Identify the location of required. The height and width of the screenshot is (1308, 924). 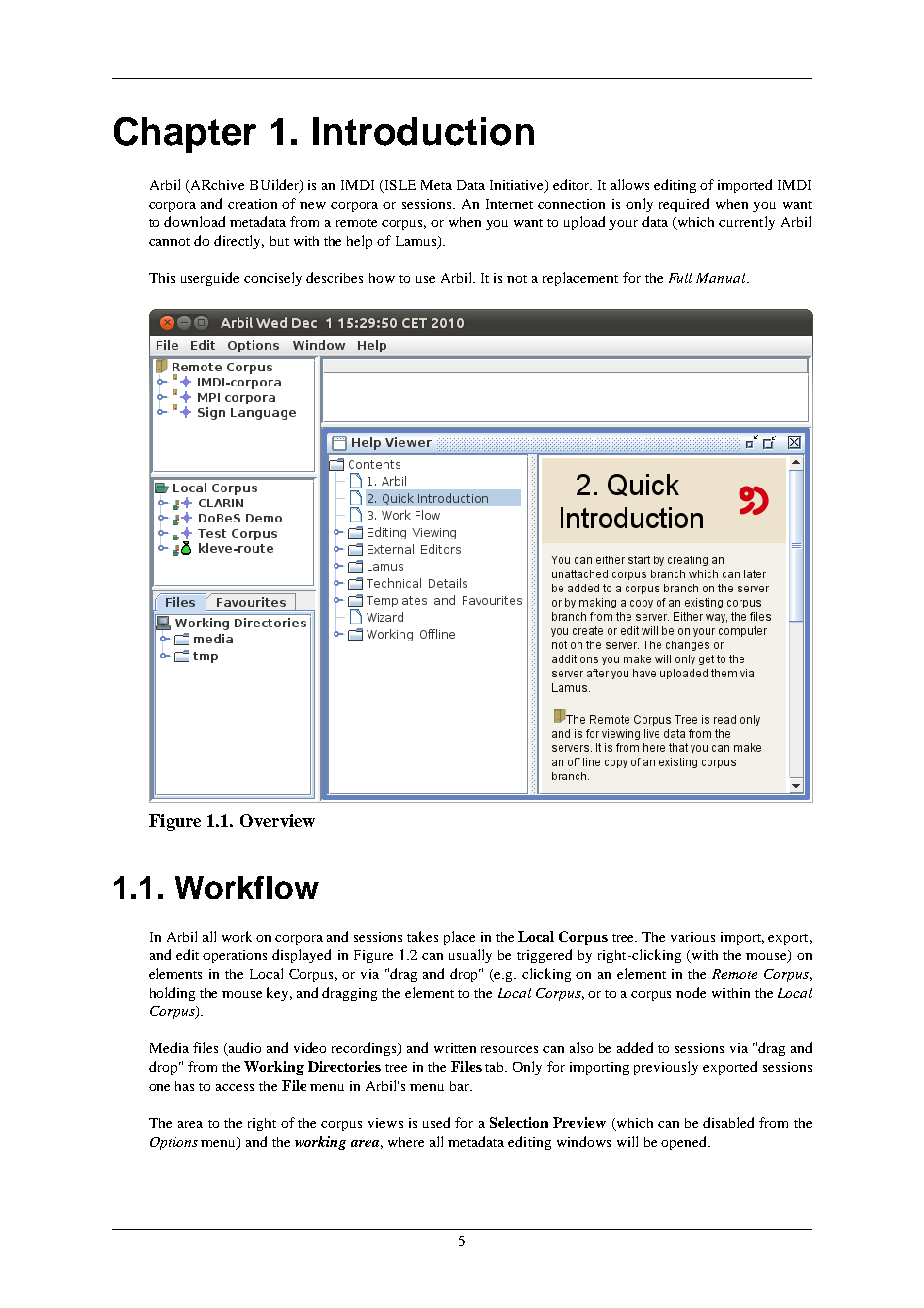
(684, 205).
